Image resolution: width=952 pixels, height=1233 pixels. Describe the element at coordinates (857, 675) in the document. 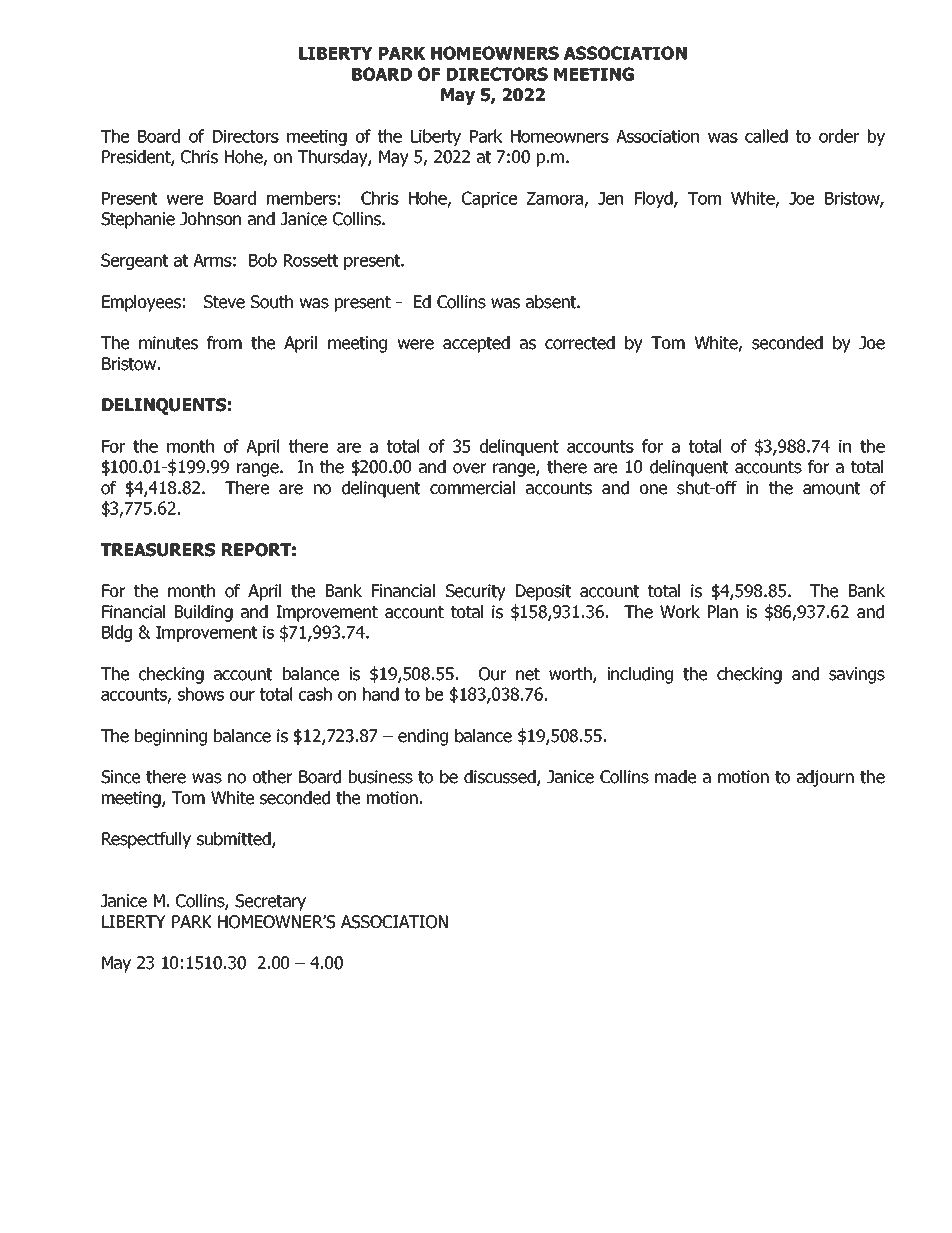

I see `savings` at that location.
